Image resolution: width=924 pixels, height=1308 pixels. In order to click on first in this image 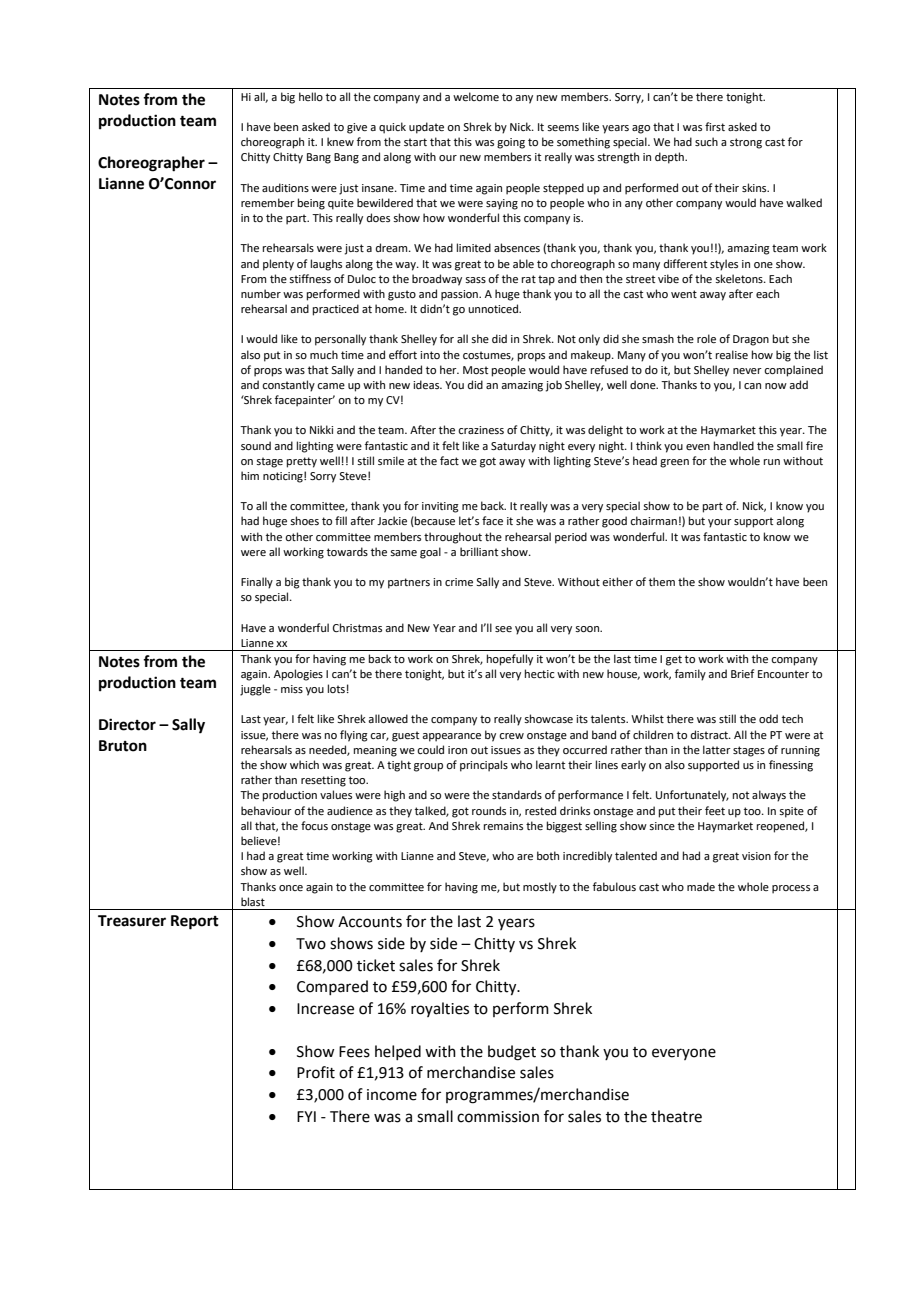, I will do `click(715, 126)`.
